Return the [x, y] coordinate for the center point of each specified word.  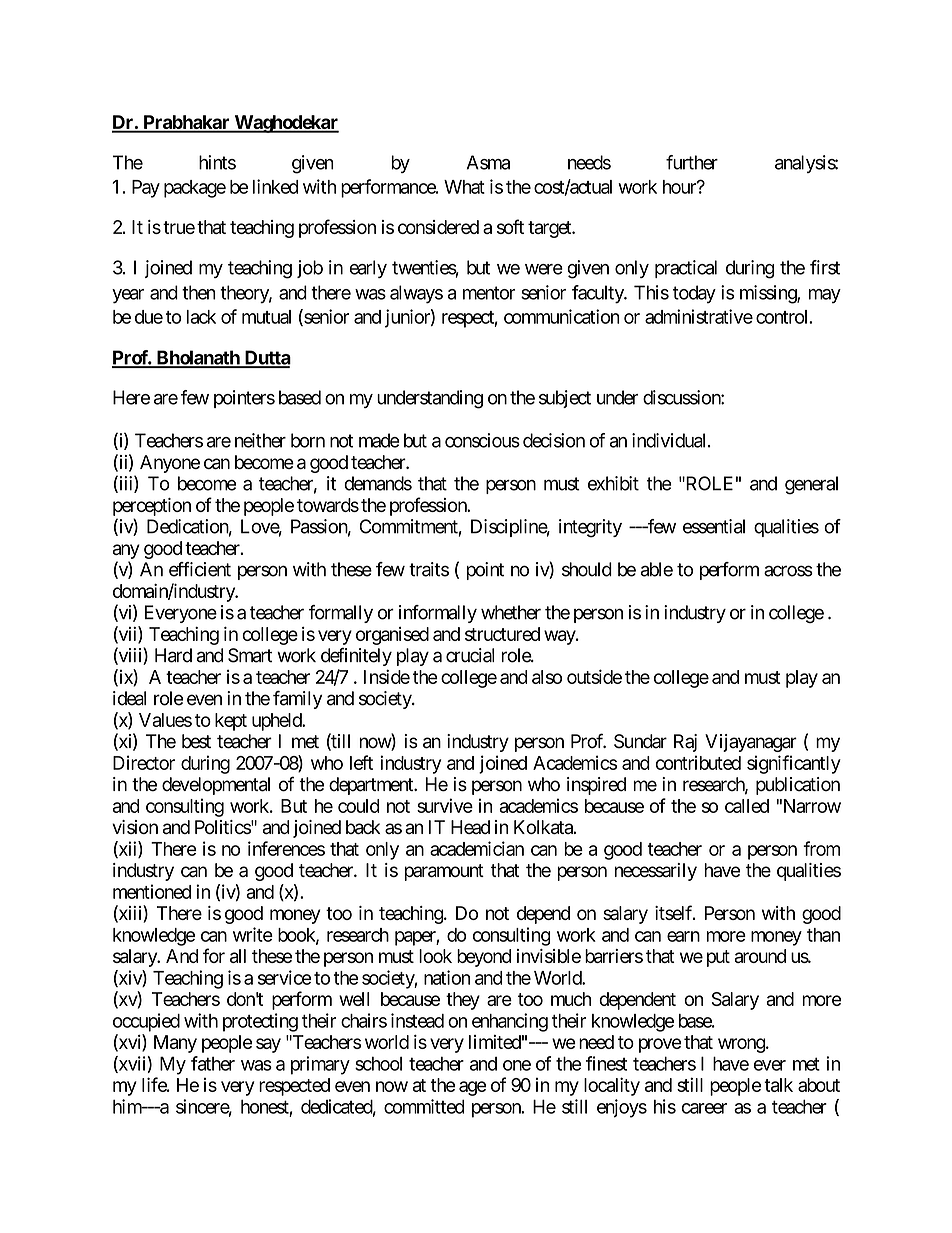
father [213, 1063]
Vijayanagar [751, 743]
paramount [444, 872]
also [547, 677]
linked [275, 186]
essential [714, 526]
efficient [200, 569]
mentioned [152, 891]
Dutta [266, 358]
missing [769, 294]
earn [683, 936]
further [692, 162]
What [464, 187]
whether [511, 612]
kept [231, 722]
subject [565, 399]
